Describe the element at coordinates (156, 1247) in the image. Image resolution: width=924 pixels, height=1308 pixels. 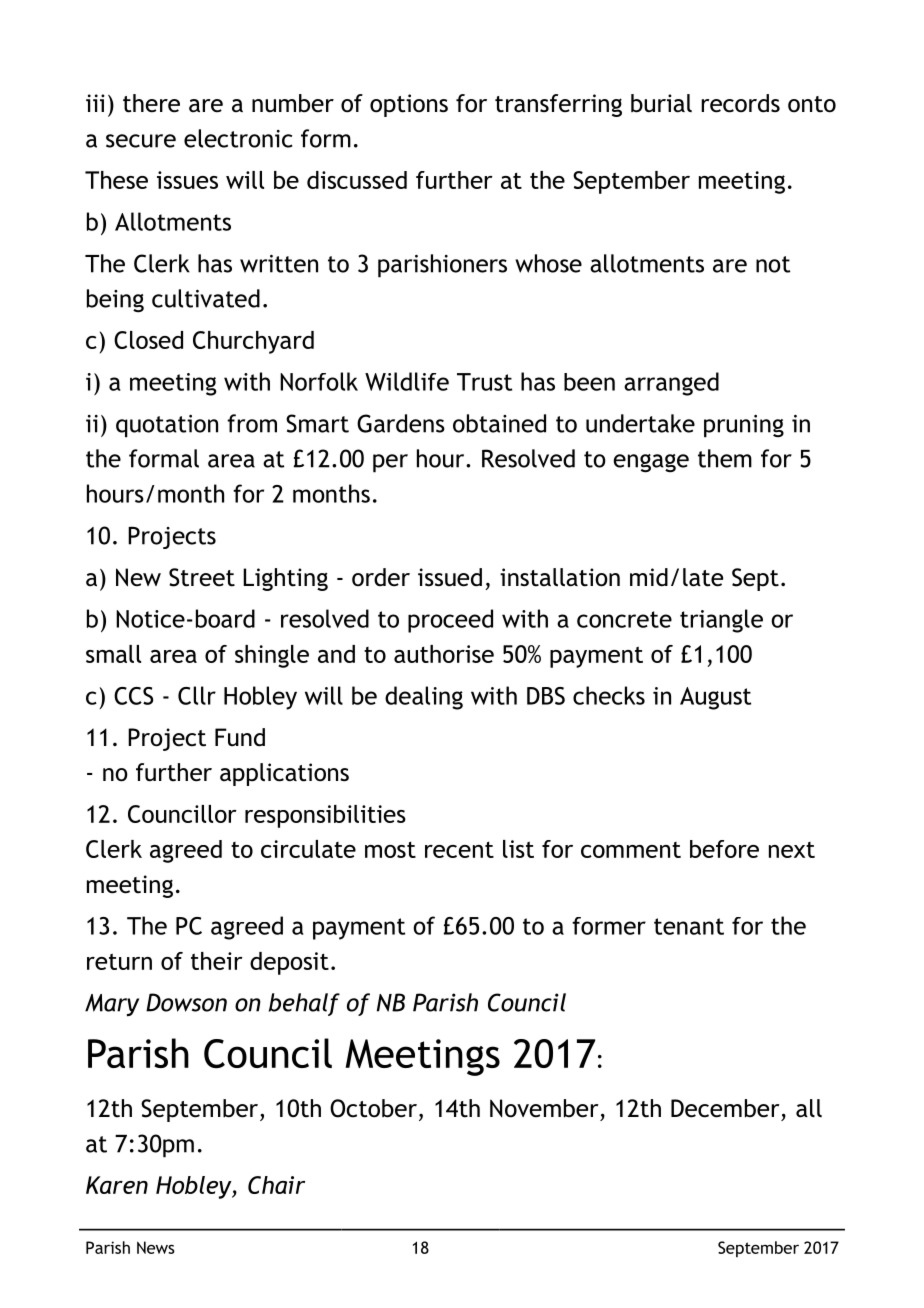
I see `News` at that location.
